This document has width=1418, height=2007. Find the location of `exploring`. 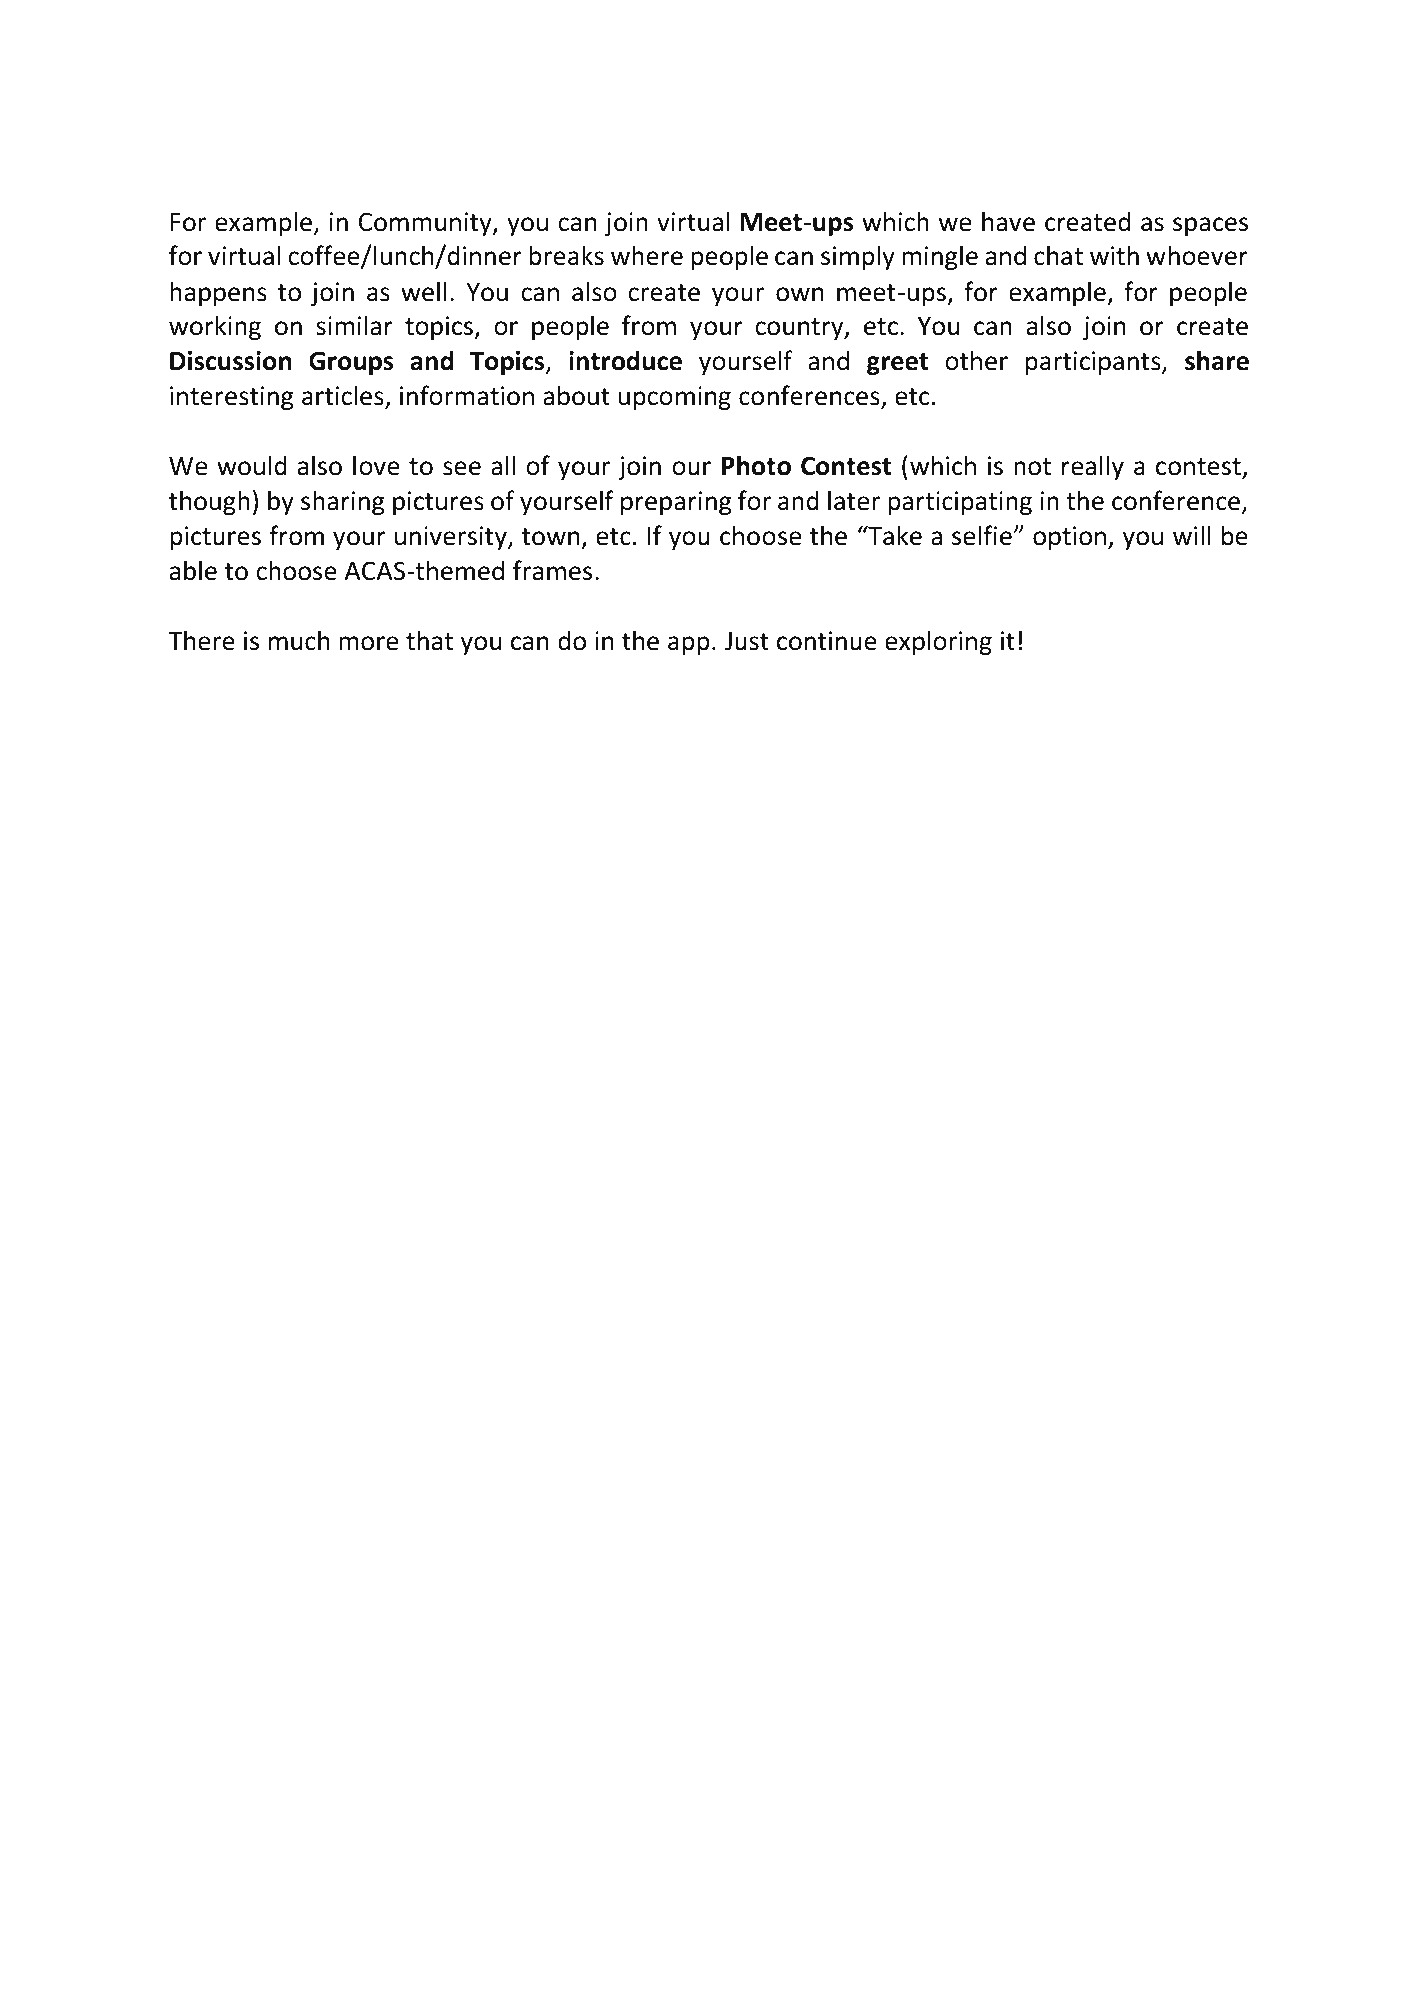

exploring is located at coordinates (938, 642).
